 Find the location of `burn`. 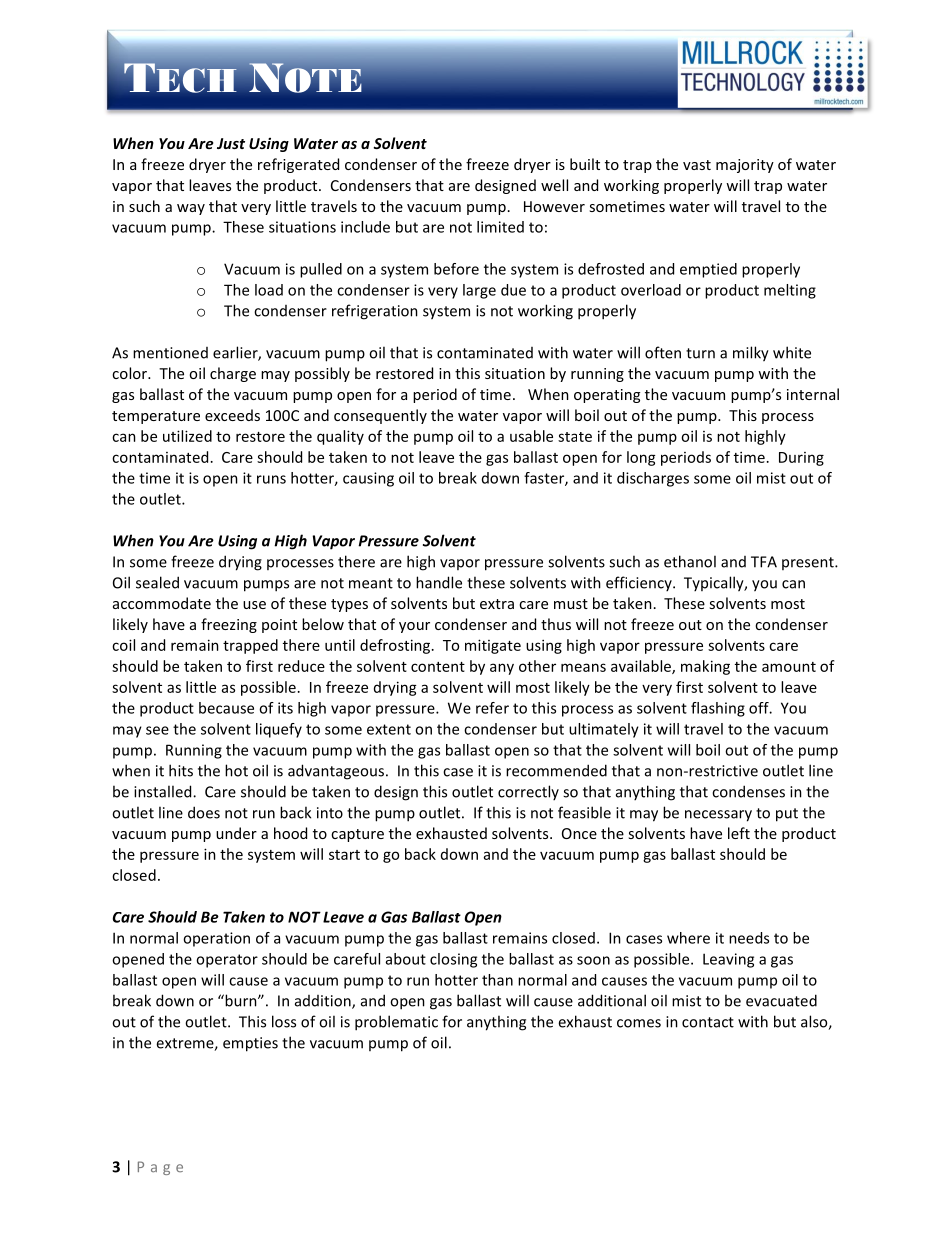

burn is located at coordinates (241, 1000).
